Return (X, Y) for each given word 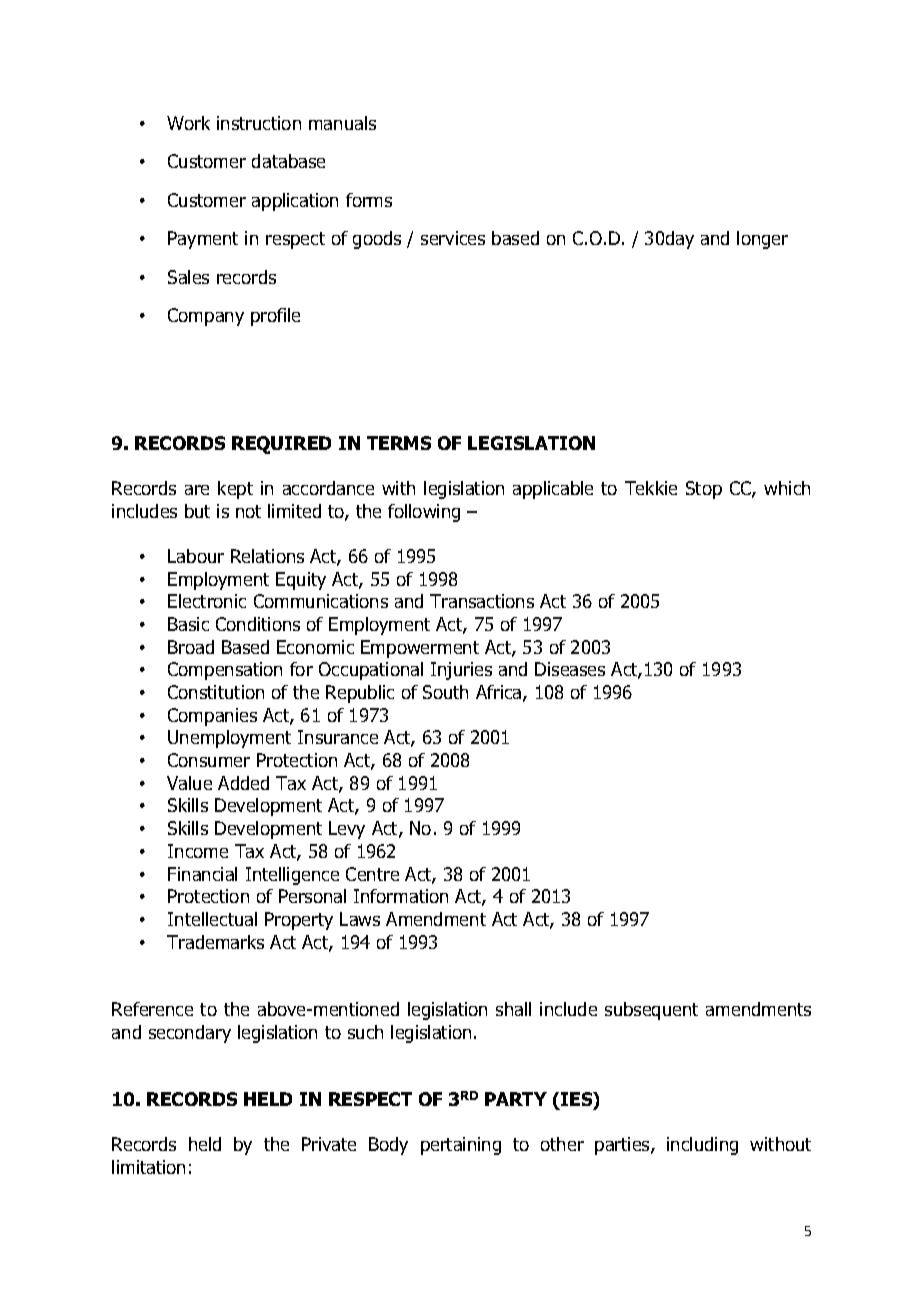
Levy (347, 830)
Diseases (570, 669)
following (424, 513)
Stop (704, 490)
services (453, 238)
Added (243, 783)
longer (762, 240)
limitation (148, 1167)
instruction (259, 123)
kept (235, 490)
